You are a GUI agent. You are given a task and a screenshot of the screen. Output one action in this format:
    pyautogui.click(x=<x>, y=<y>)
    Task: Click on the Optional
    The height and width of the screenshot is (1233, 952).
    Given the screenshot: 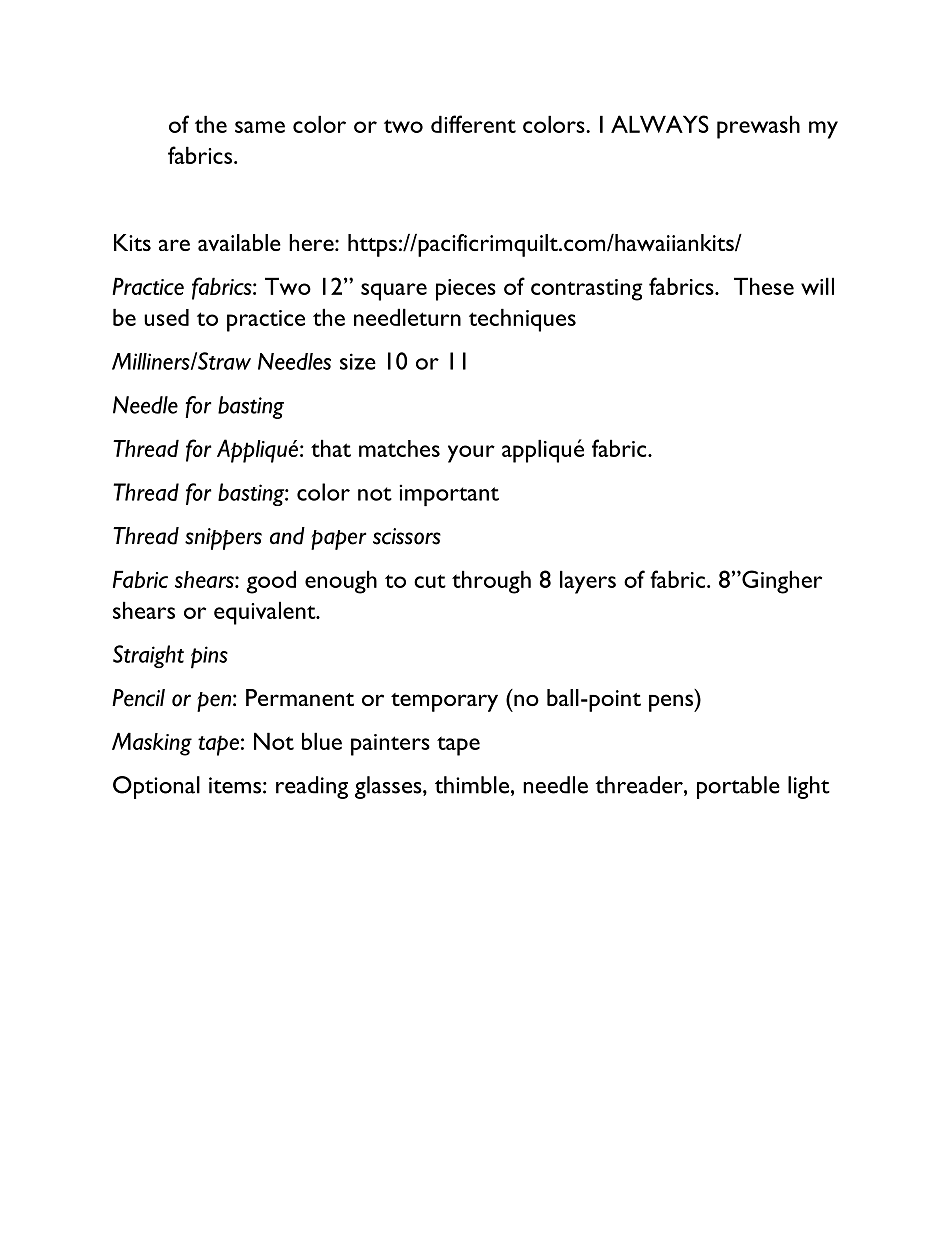 What is the action you would take?
    pyautogui.click(x=156, y=787)
